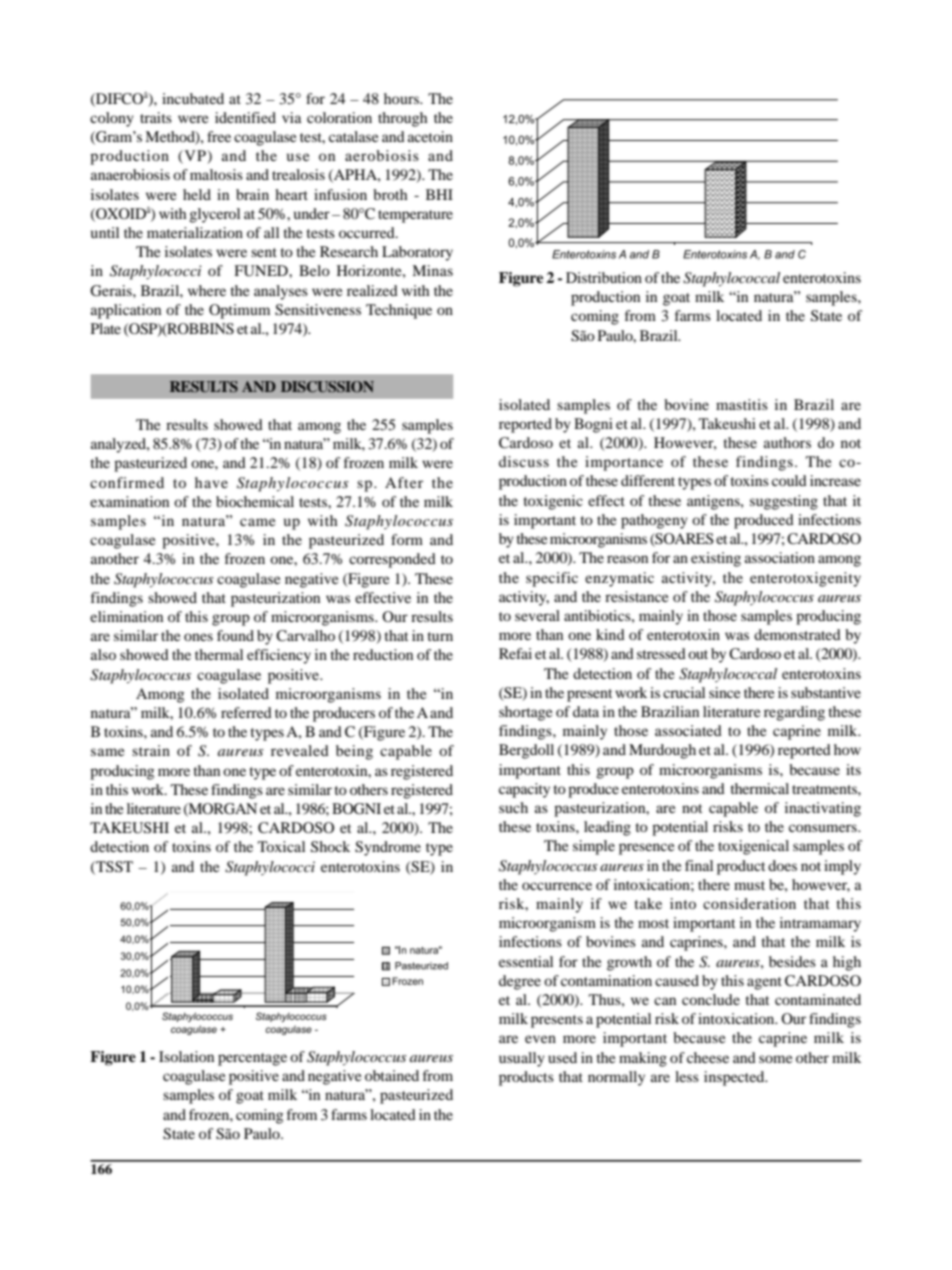 Image resolution: width=952 pixels, height=1270 pixels. I want to click on Isolation, so click(186, 1056).
